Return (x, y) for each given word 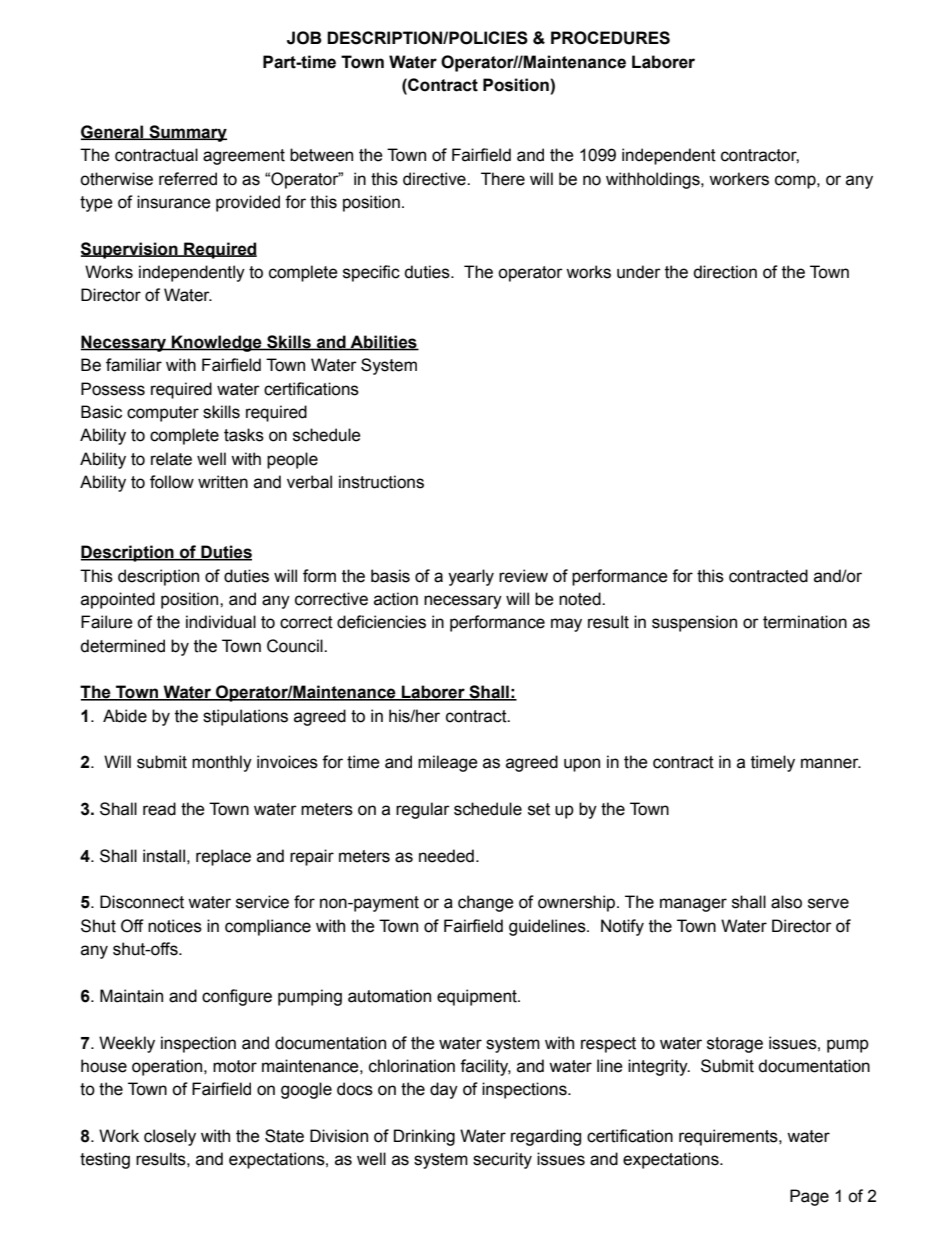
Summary (187, 133)
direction (725, 272)
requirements (729, 1137)
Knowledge (217, 343)
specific (371, 273)
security (502, 1160)
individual (221, 622)
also (786, 902)
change (486, 903)
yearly (471, 577)
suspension (694, 623)
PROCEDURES (610, 38)
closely (170, 1137)
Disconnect (142, 902)
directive (435, 179)
